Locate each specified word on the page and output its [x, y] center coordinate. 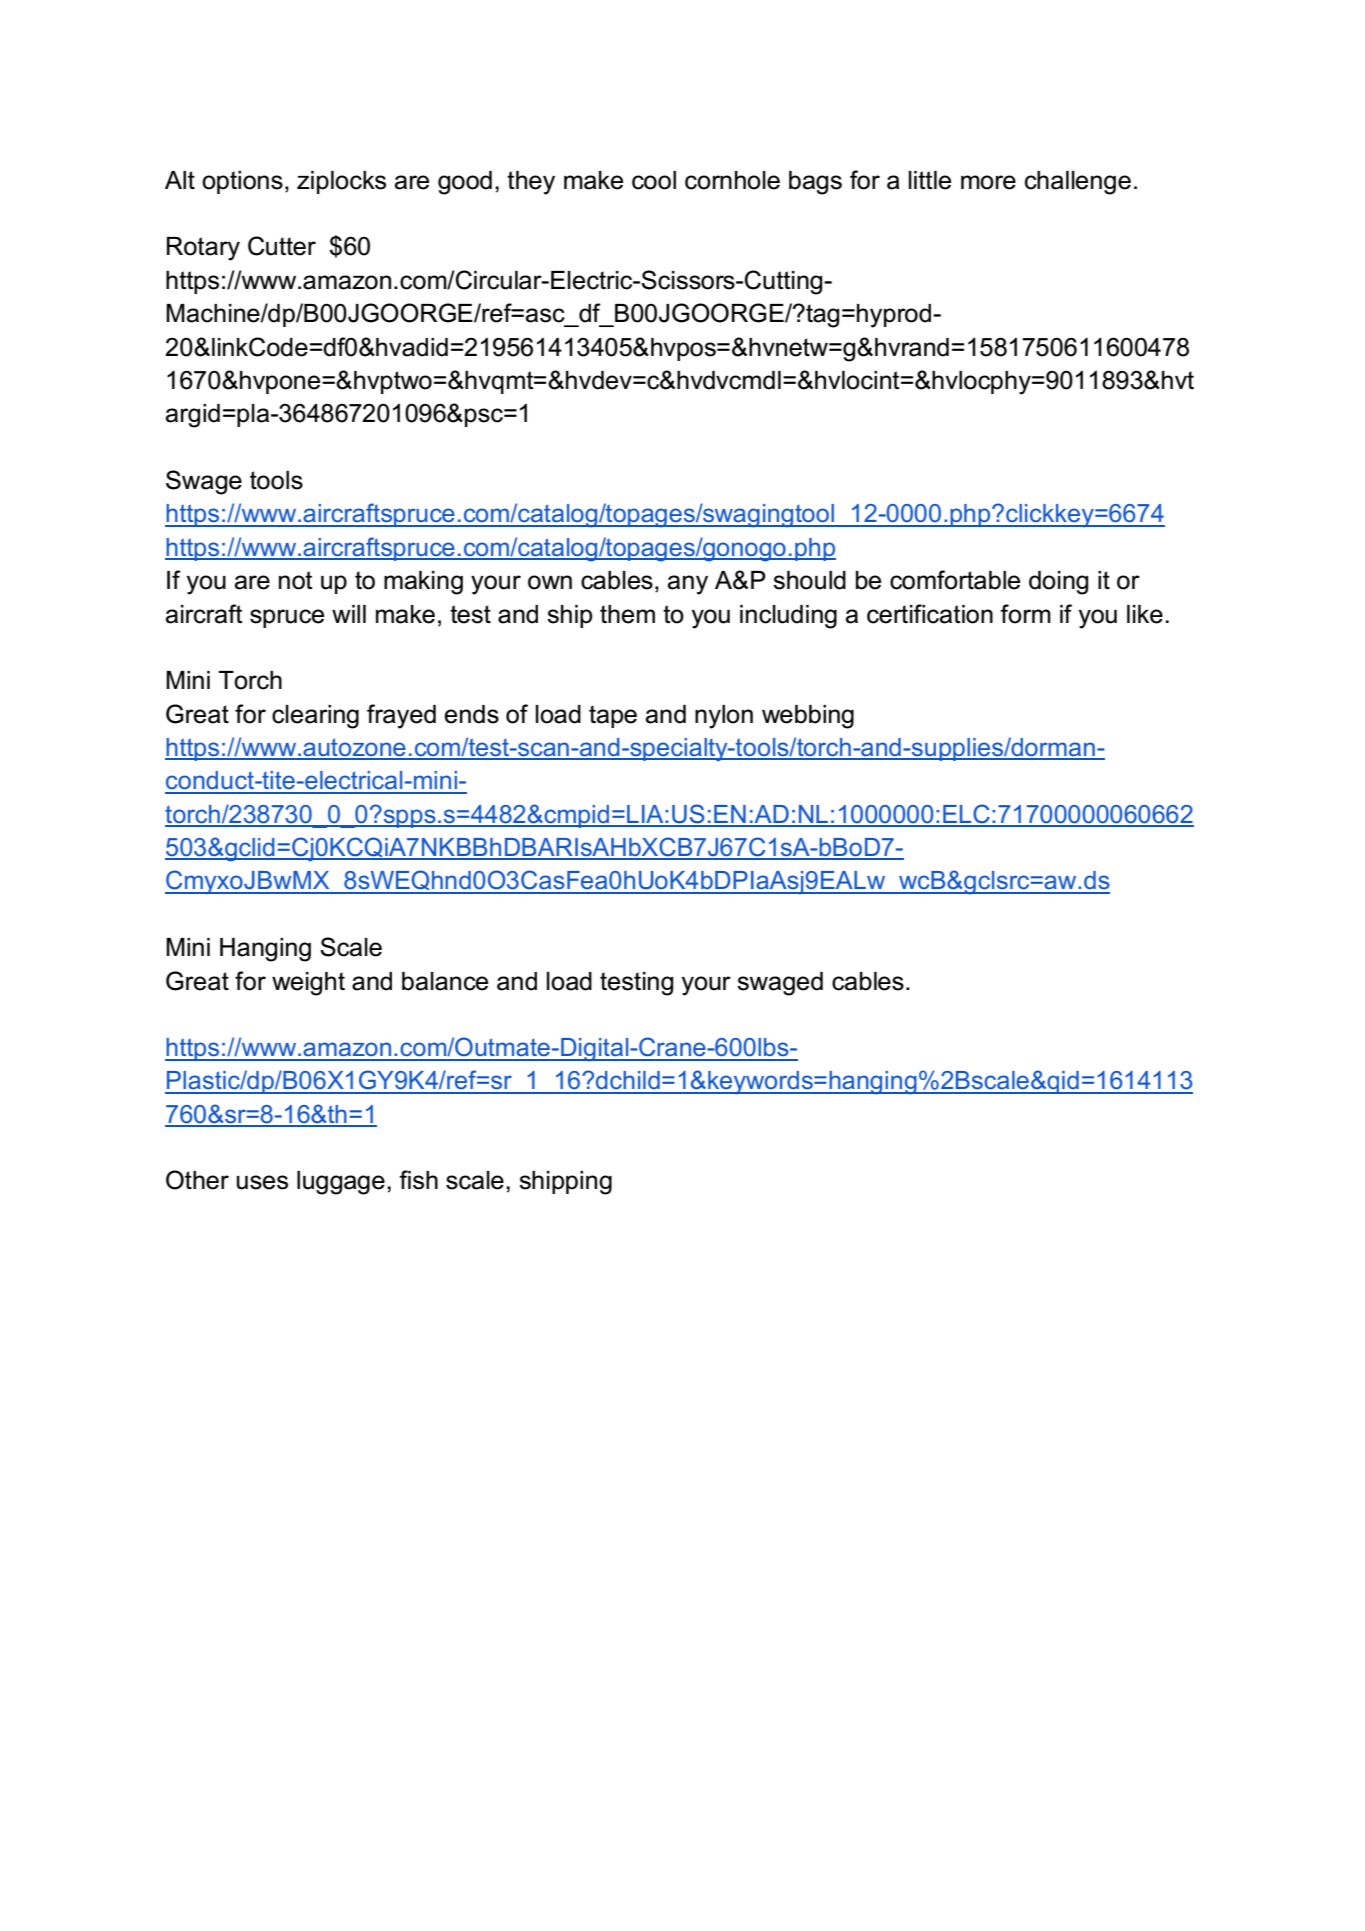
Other [197, 1180]
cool [654, 180]
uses [262, 1182]
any [688, 585]
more [988, 182]
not [296, 580]
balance [445, 981]
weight [308, 984]
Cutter [282, 246]
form [1025, 614]
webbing [808, 717]
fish [418, 1180]
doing [1058, 583]
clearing [315, 717]
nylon [724, 717]
